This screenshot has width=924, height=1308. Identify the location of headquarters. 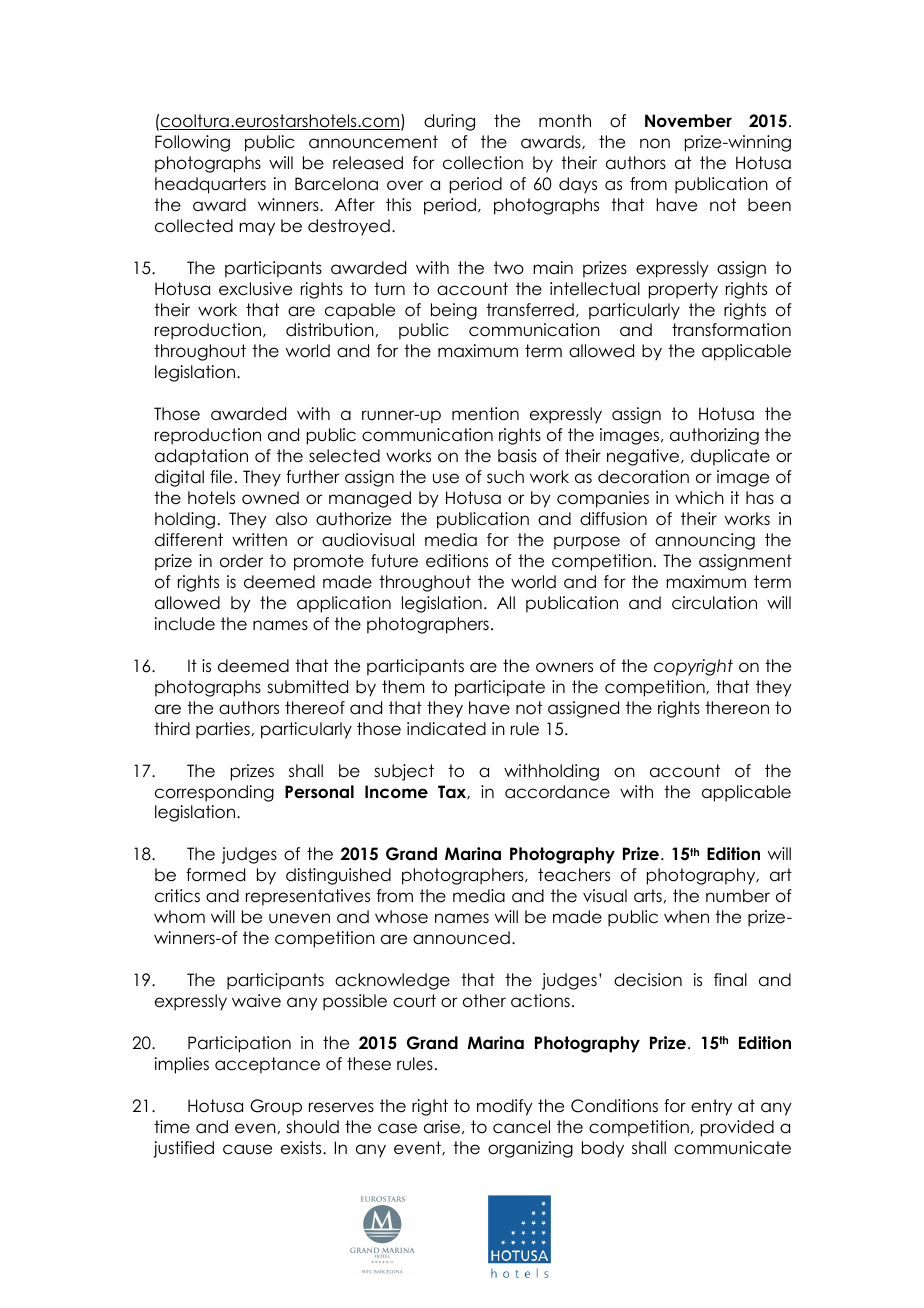
(210, 185).
